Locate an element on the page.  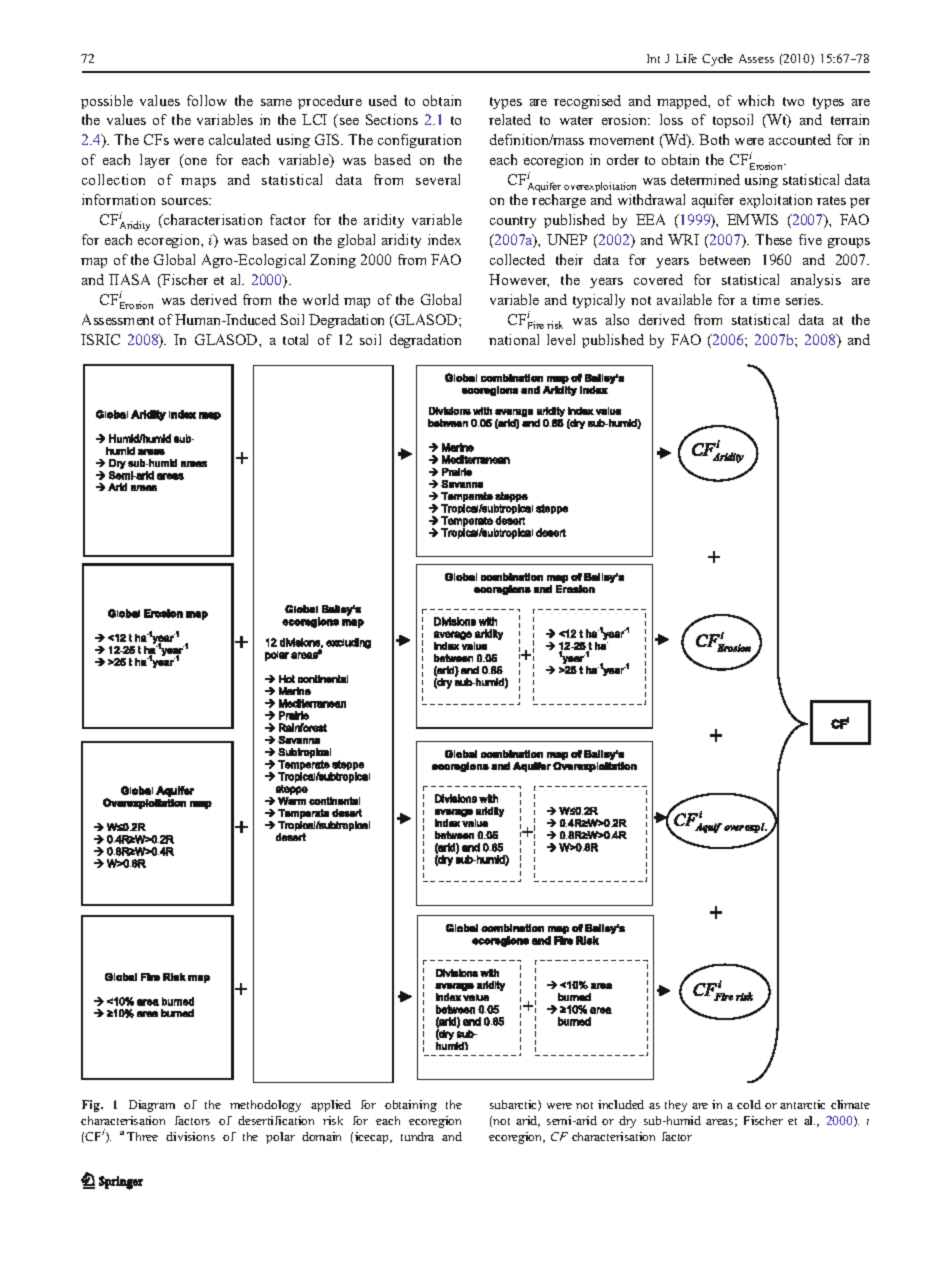
time is located at coordinates (766, 299).
